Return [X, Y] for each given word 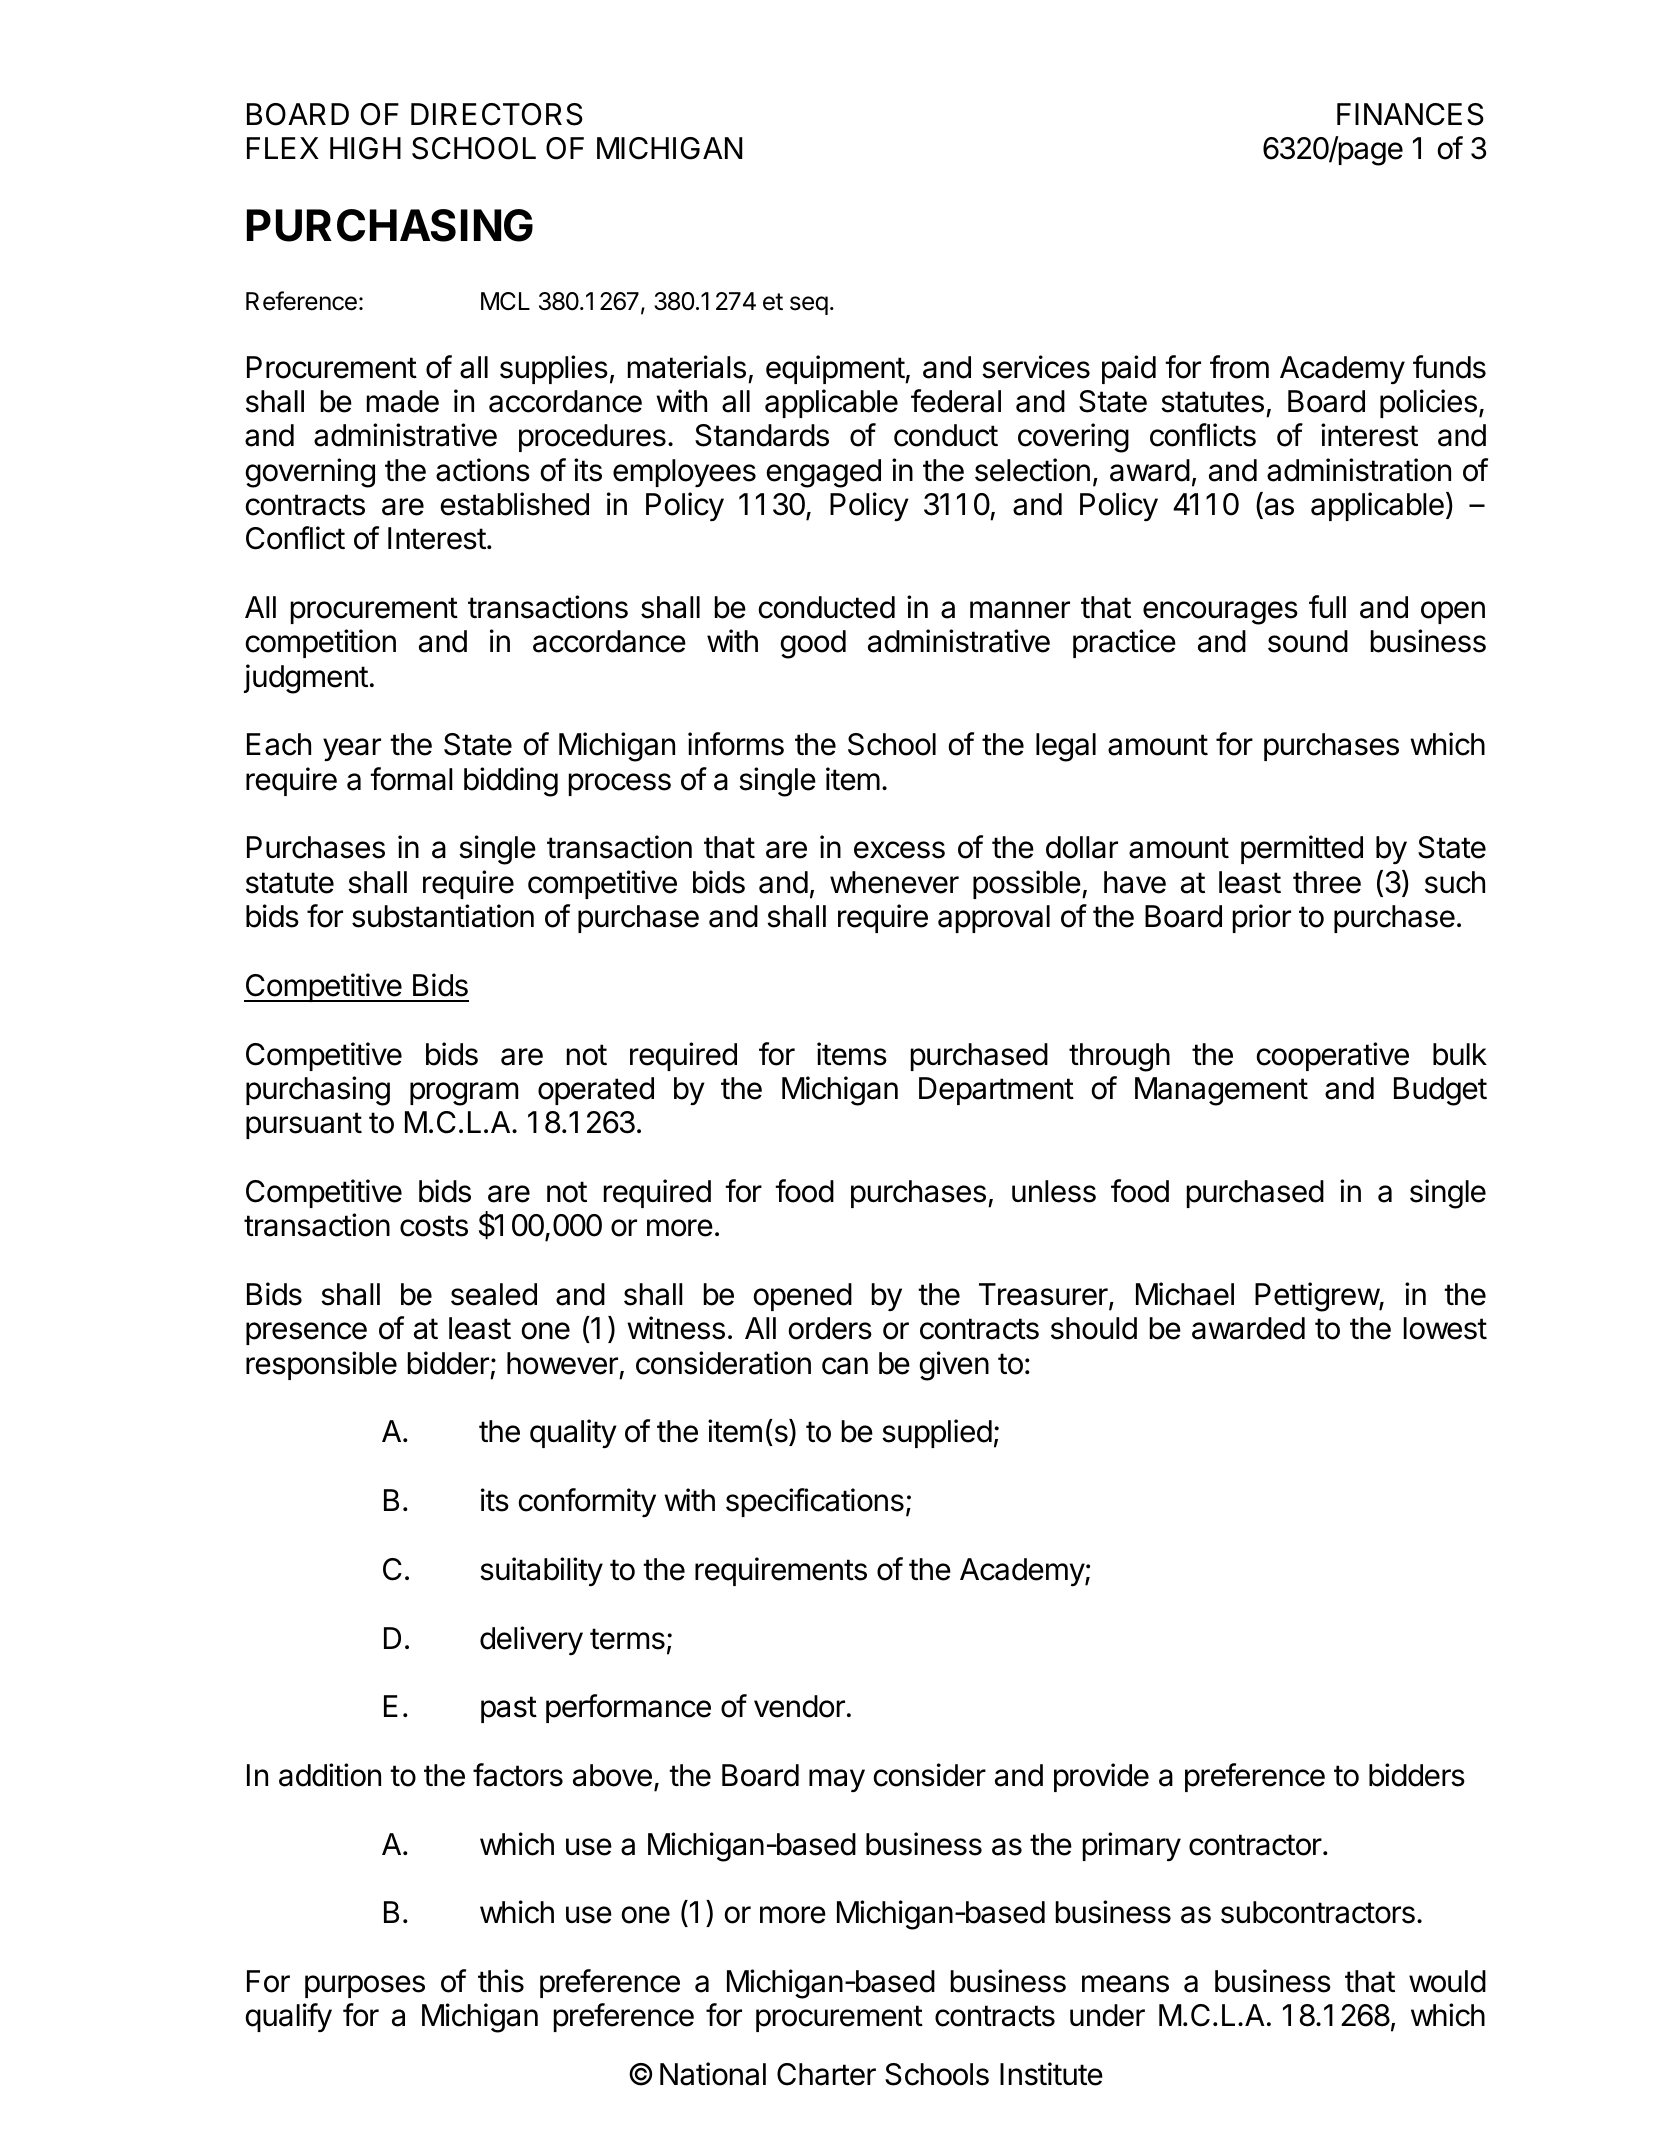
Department [996, 1091]
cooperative [1333, 1056]
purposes [365, 1986]
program [464, 1094]
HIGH [365, 148]
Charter [826, 2074]
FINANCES [1410, 114]
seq [809, 305]
